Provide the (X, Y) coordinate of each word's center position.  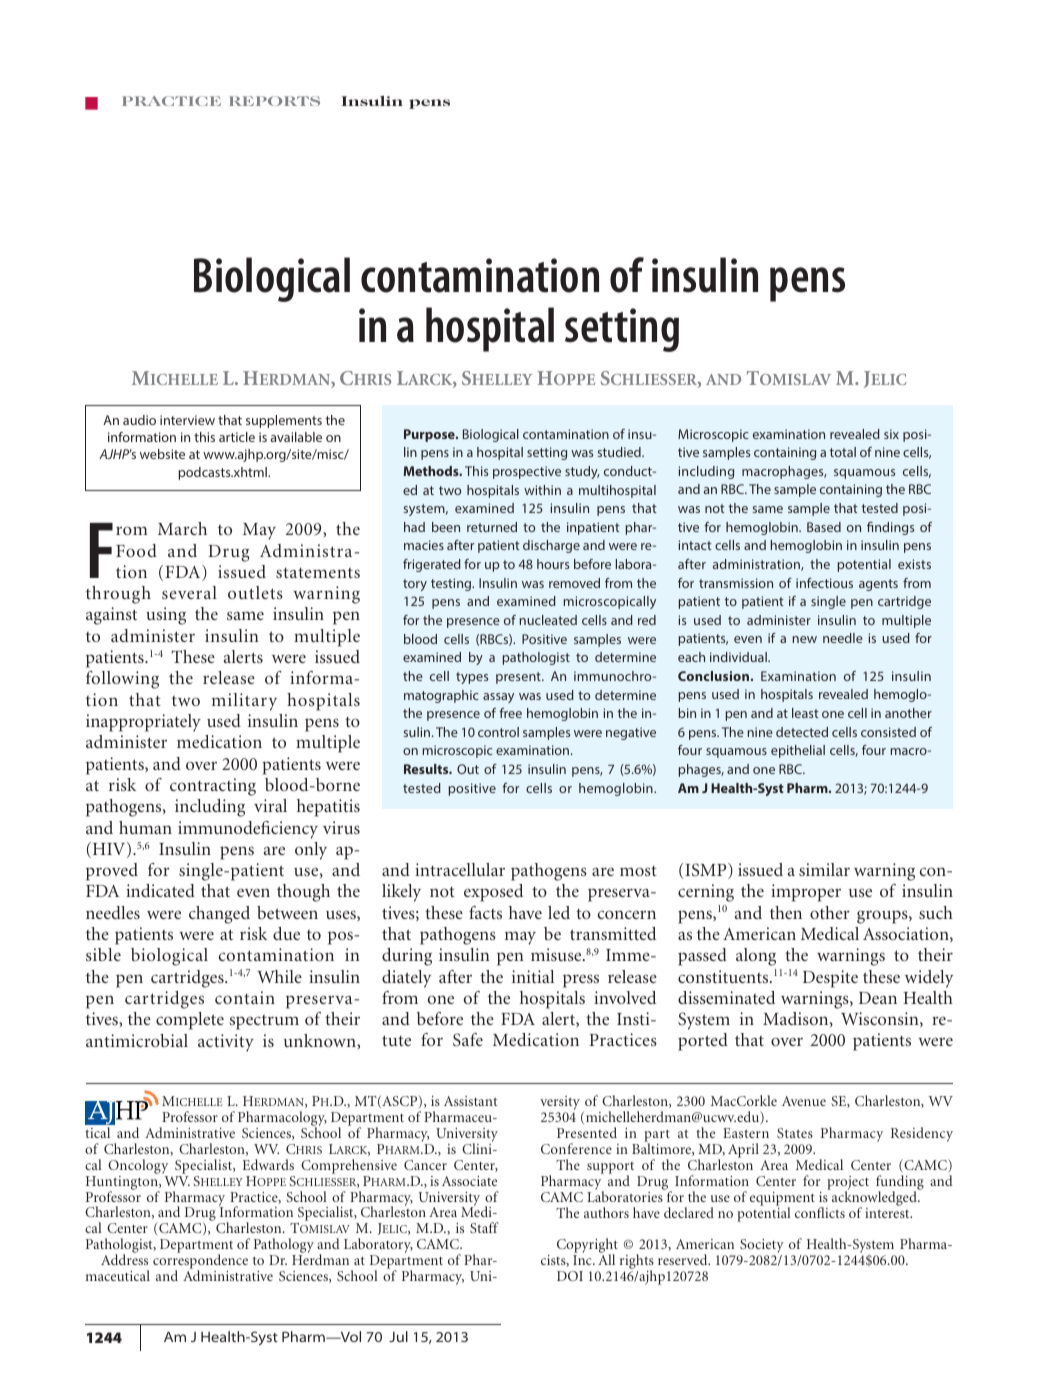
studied (620, 452)
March (182, 528)
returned (492, 527)
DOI (570, 1276)
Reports (274, 101)
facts (485, 912)
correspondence (200, 1263)
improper (806, 893)
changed (219, 915)
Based (824, 527)
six (891, 434)
